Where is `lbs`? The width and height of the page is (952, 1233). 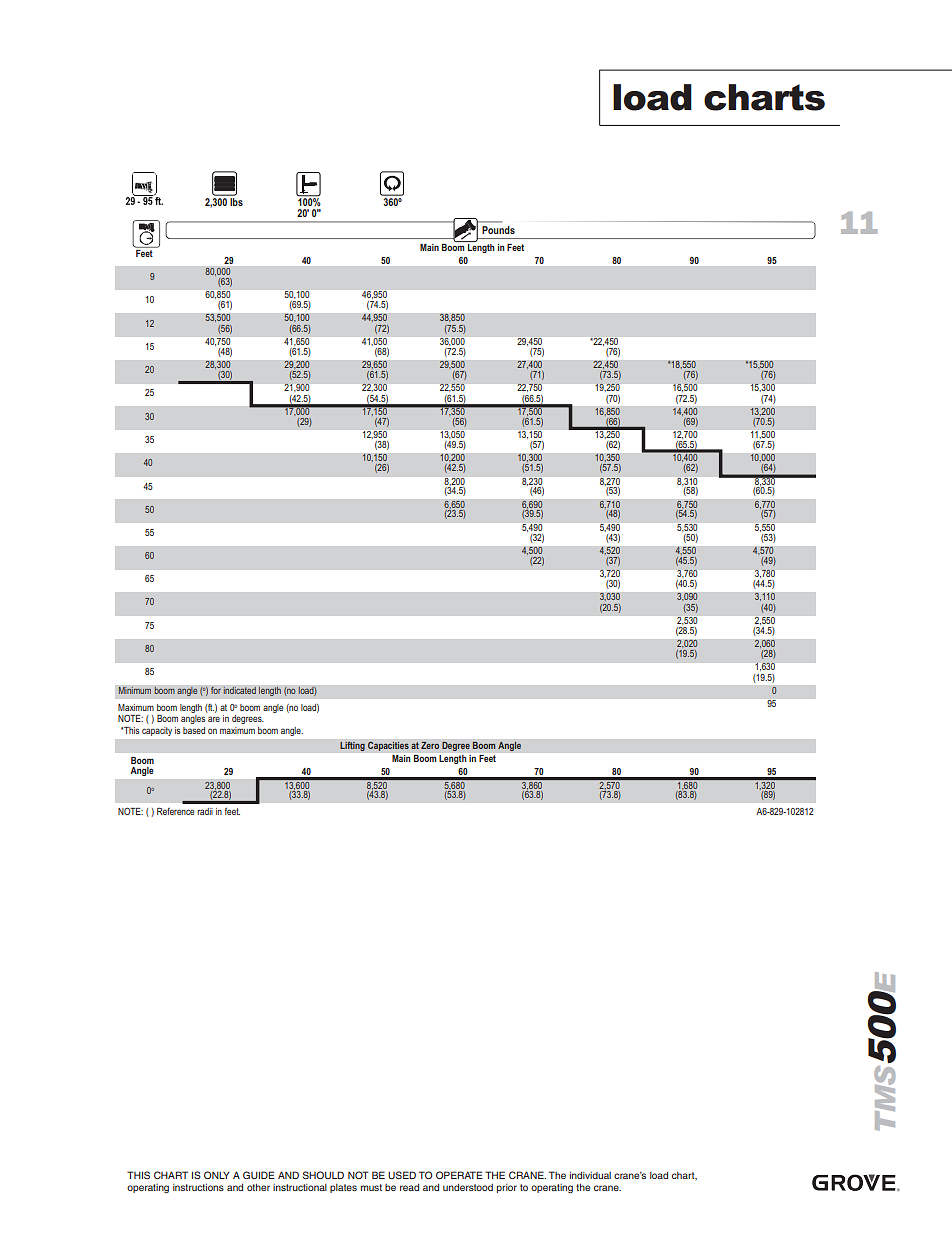 lbs is located at coordinates (235, 200).
